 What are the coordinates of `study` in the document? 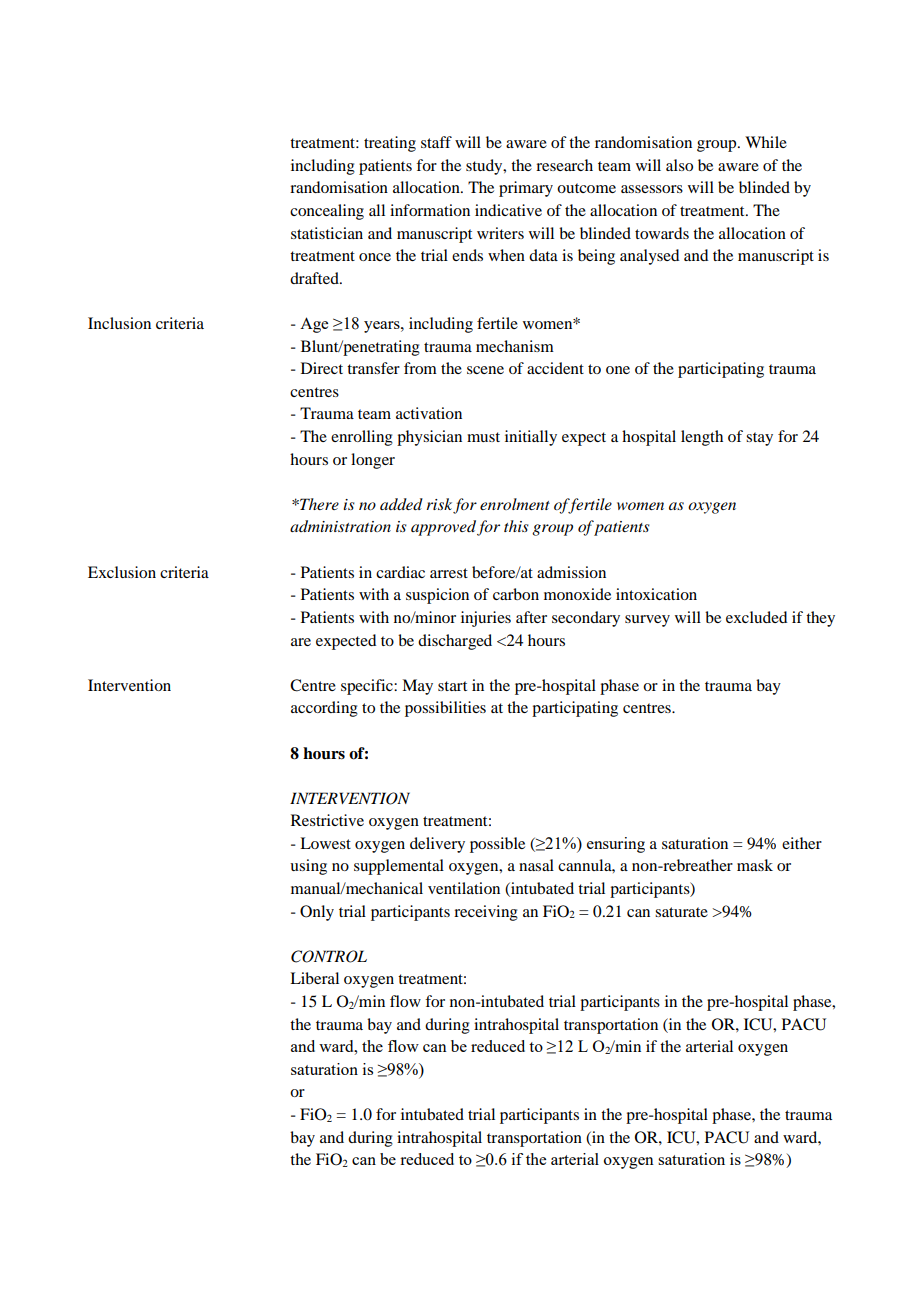 It's located at (485, 167).
